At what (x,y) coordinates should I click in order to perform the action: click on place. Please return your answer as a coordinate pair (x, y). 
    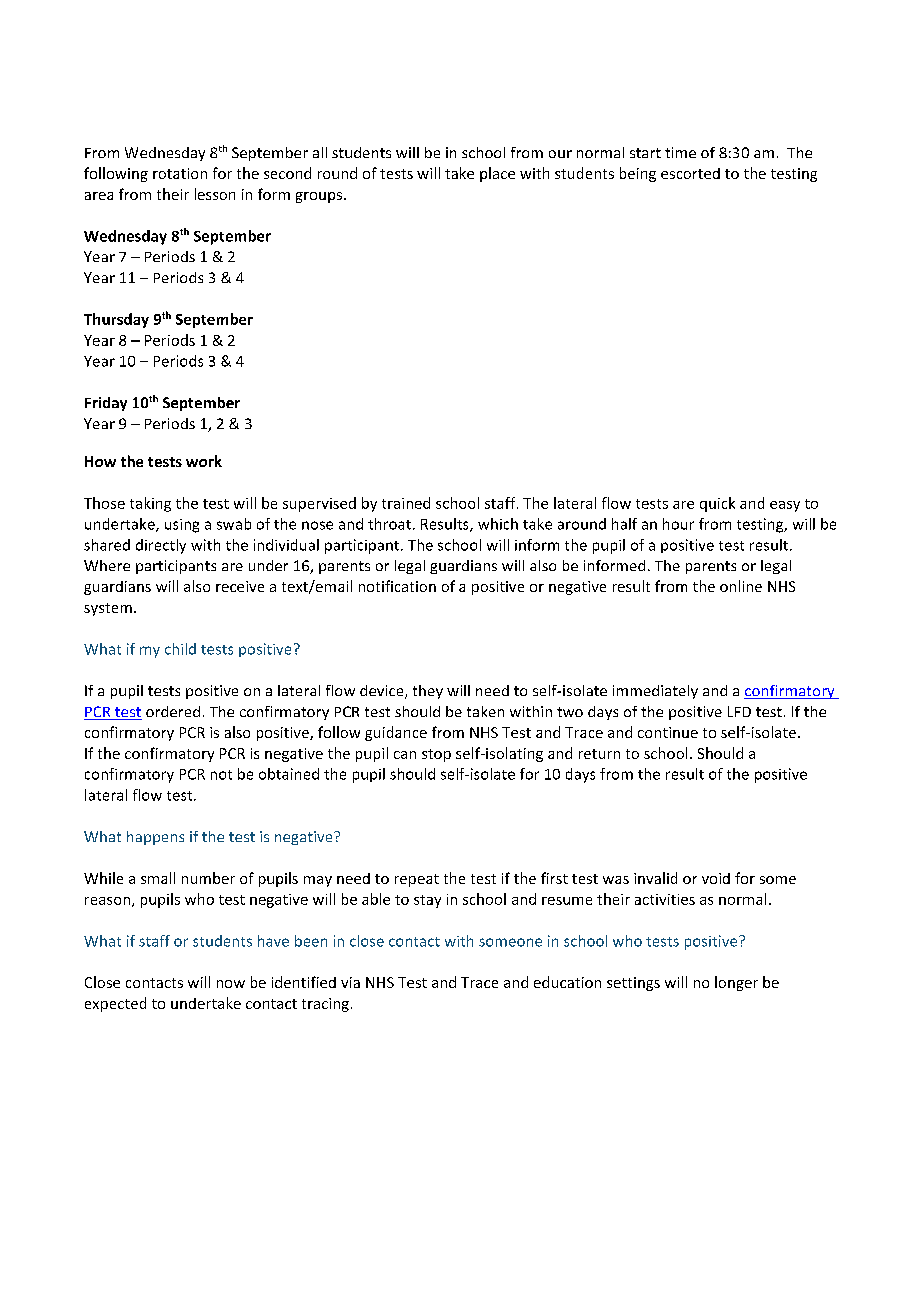
    Looking at the image, I should click on (497, 174).
